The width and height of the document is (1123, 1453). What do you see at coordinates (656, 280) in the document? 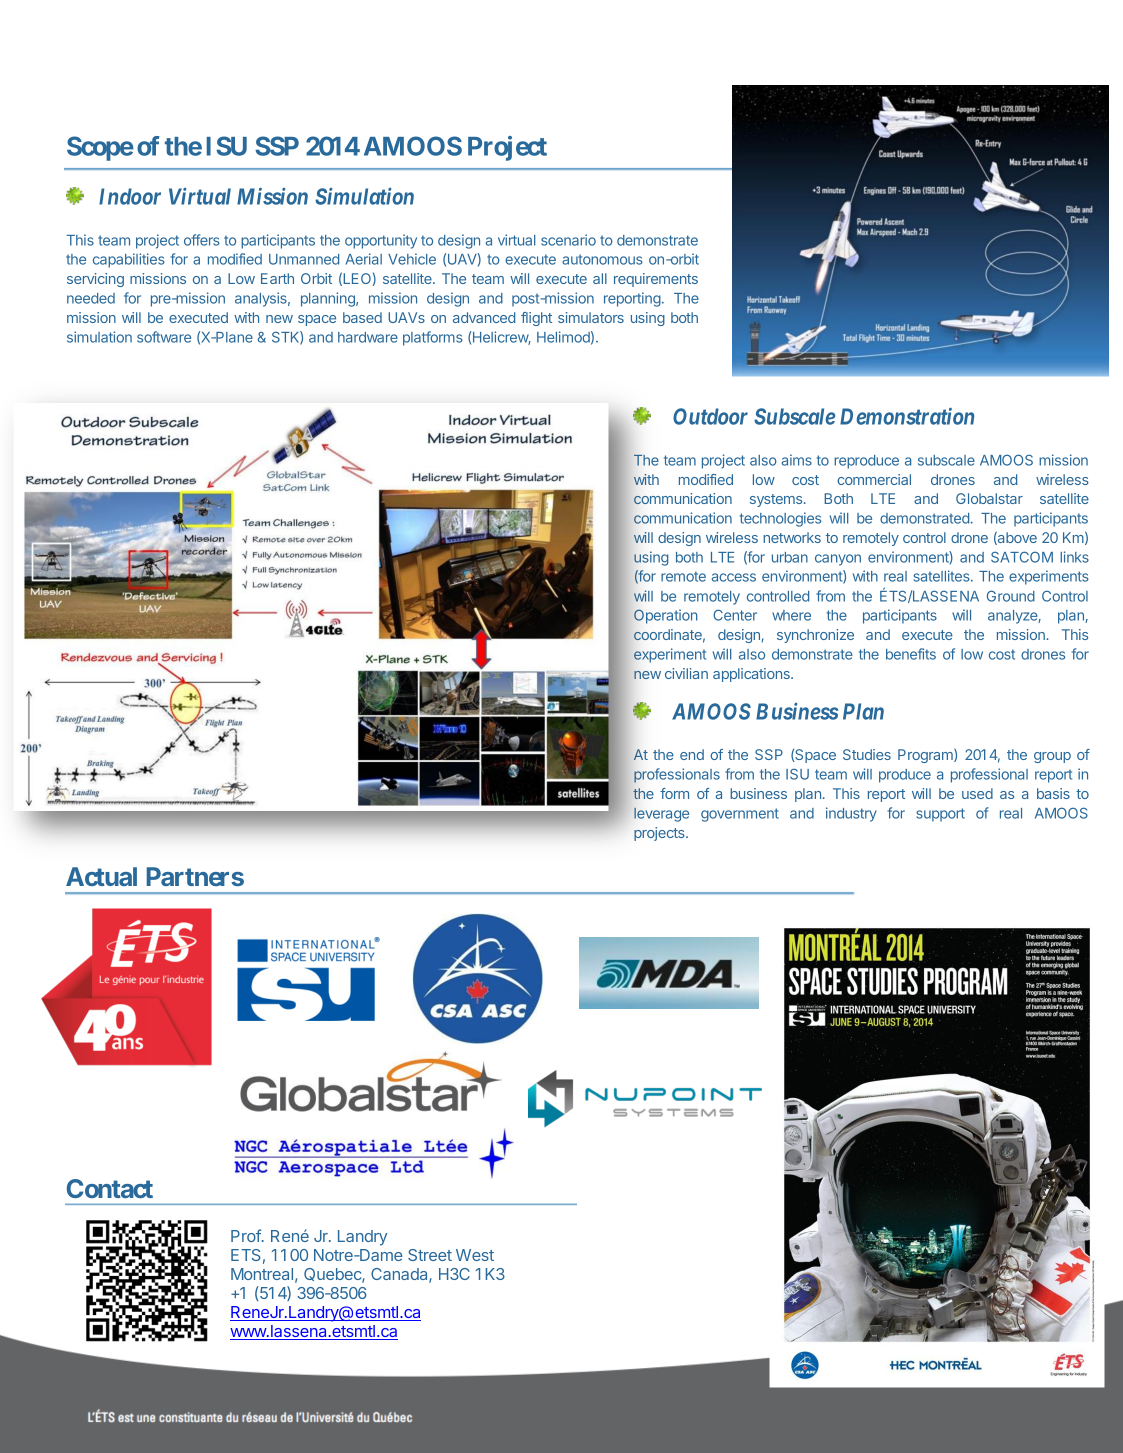
I see `requirements` at bounding box center [656, 280].
